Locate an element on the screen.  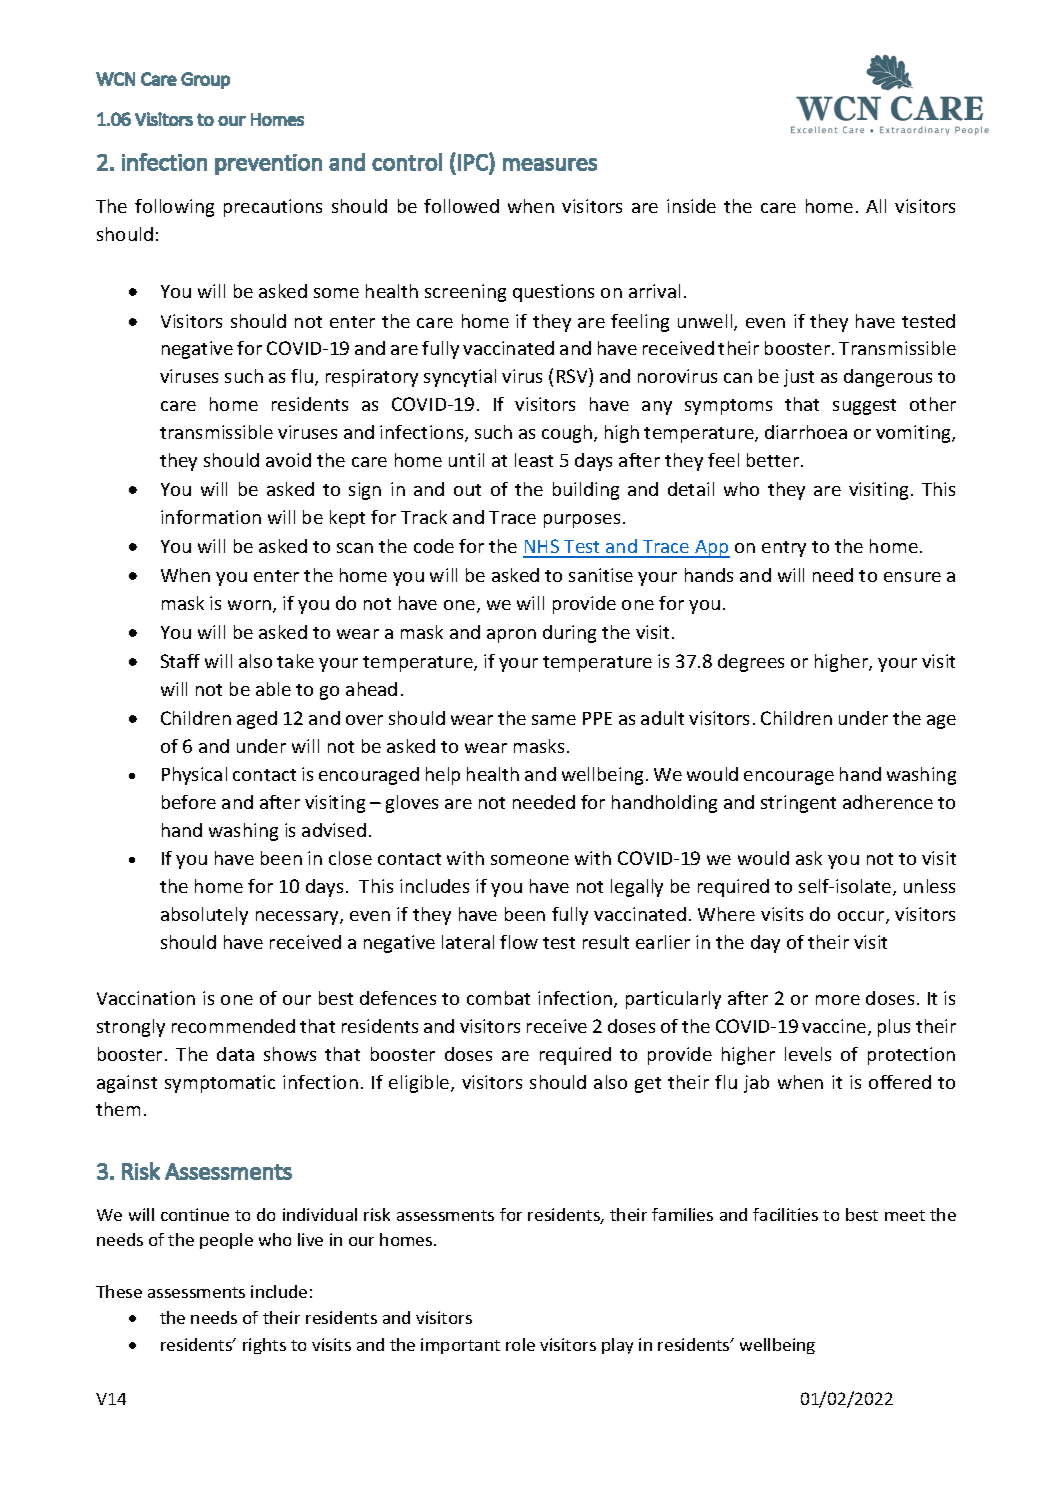
suggest is located at coordinates (864, 407).
